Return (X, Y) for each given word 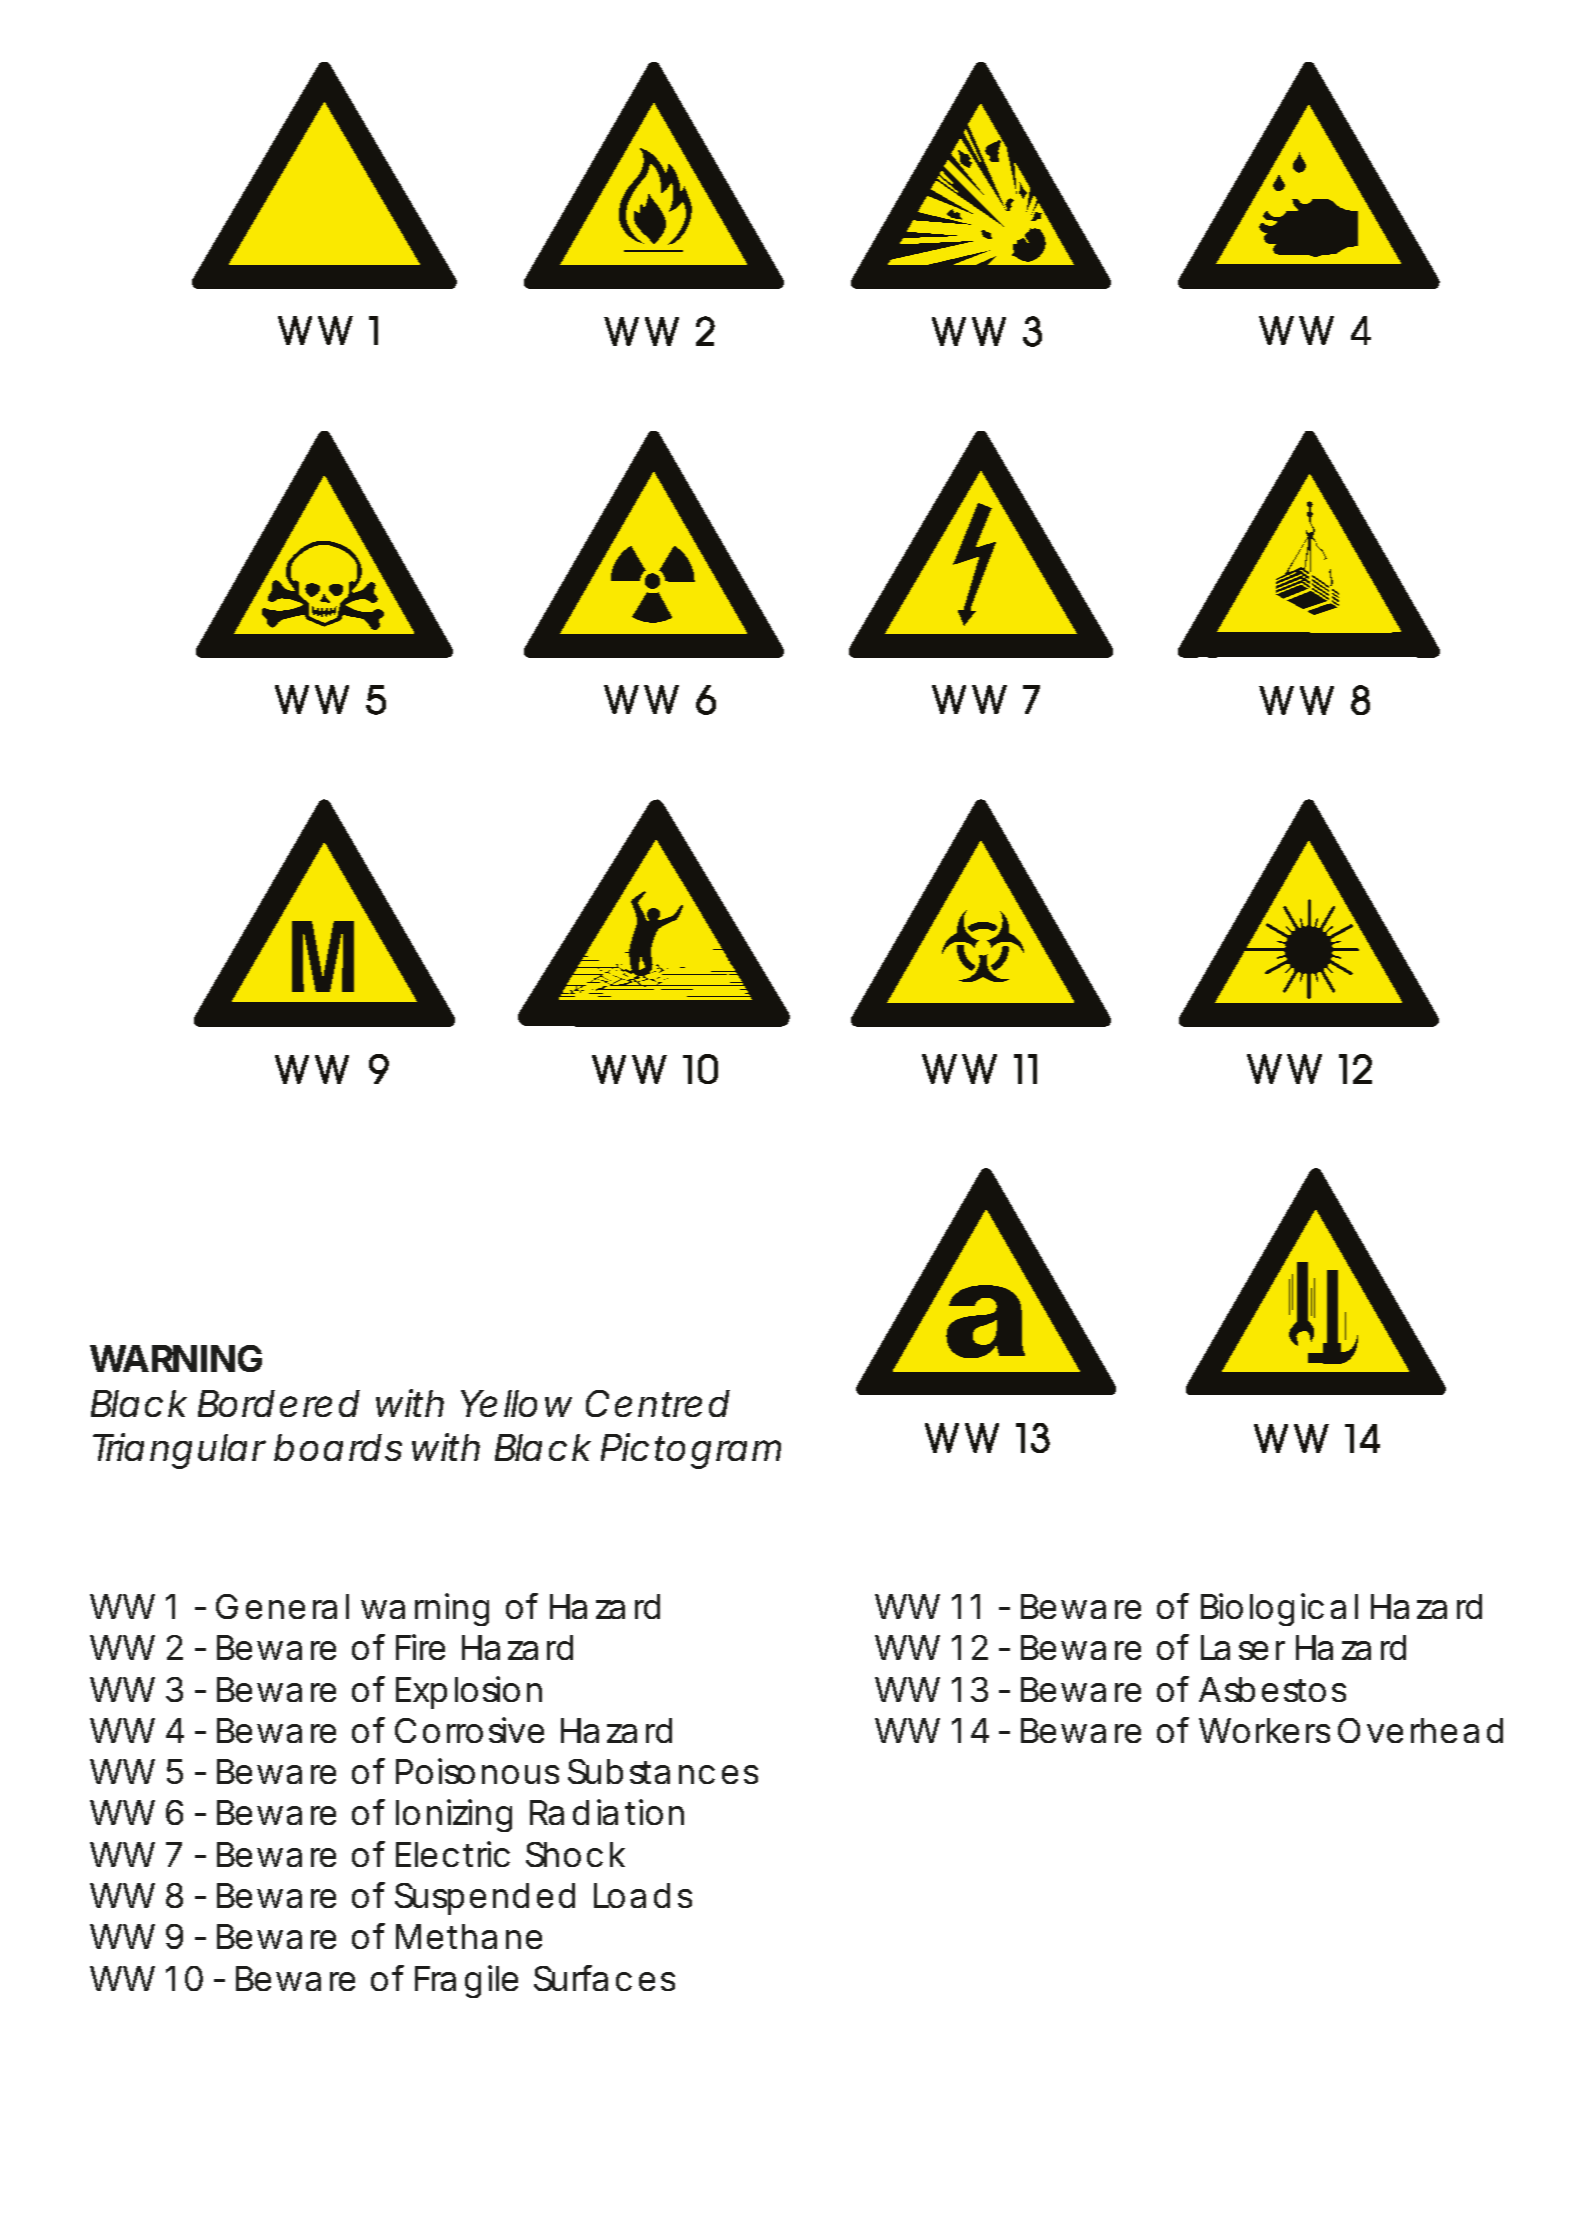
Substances (663, 1771)
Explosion (469, 1692)
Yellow (516, 1403)
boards (338, 1447)
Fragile (466, 1981)
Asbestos (1272, 1689)
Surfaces (604, 1978)
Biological (1279, 1609)
